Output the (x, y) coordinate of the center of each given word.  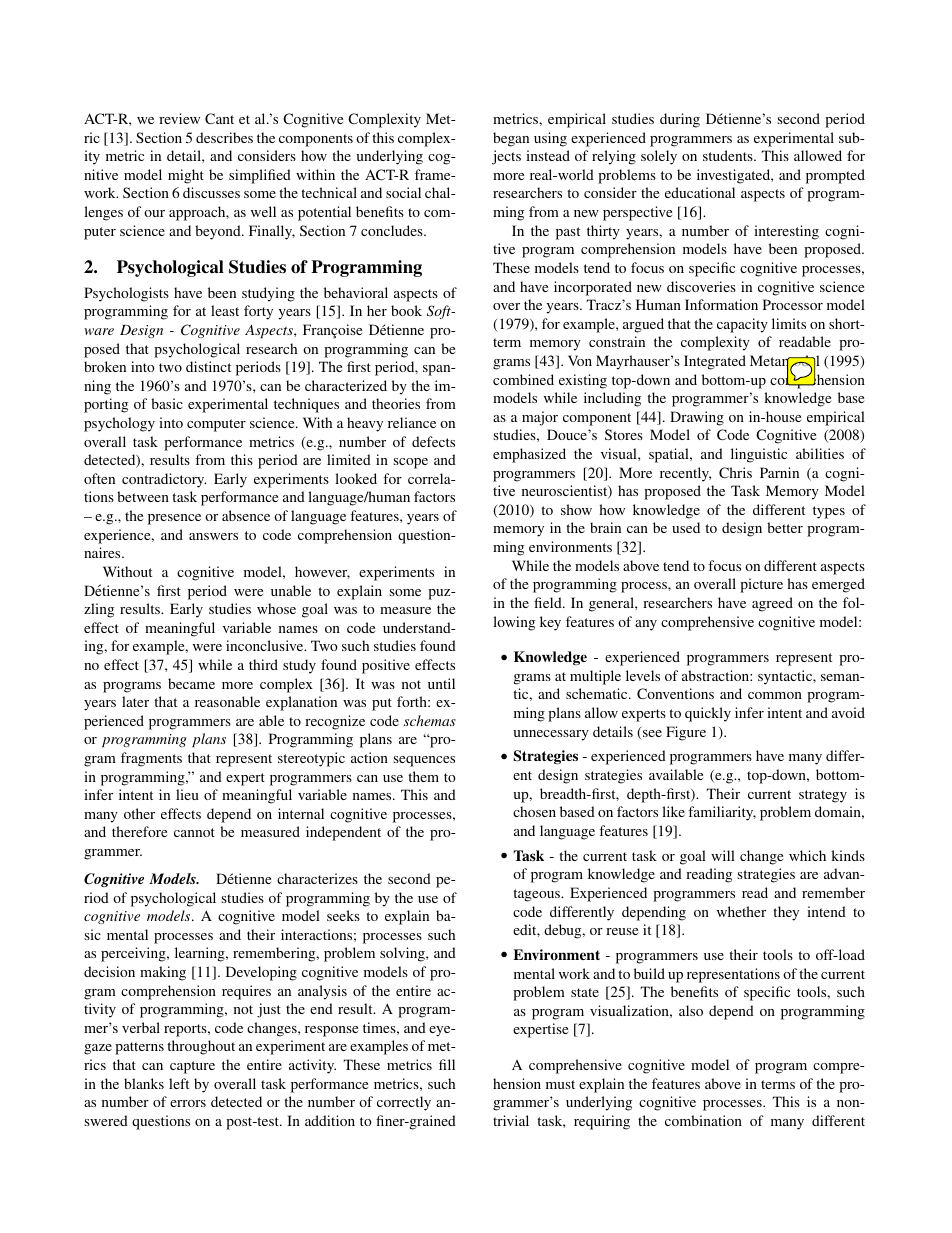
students (729, 155)
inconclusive (266, 645)
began (511, 139)
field (549, 602)
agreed (772, 604)
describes (224, 137)
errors (188, 1103)
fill (447, 1064)
